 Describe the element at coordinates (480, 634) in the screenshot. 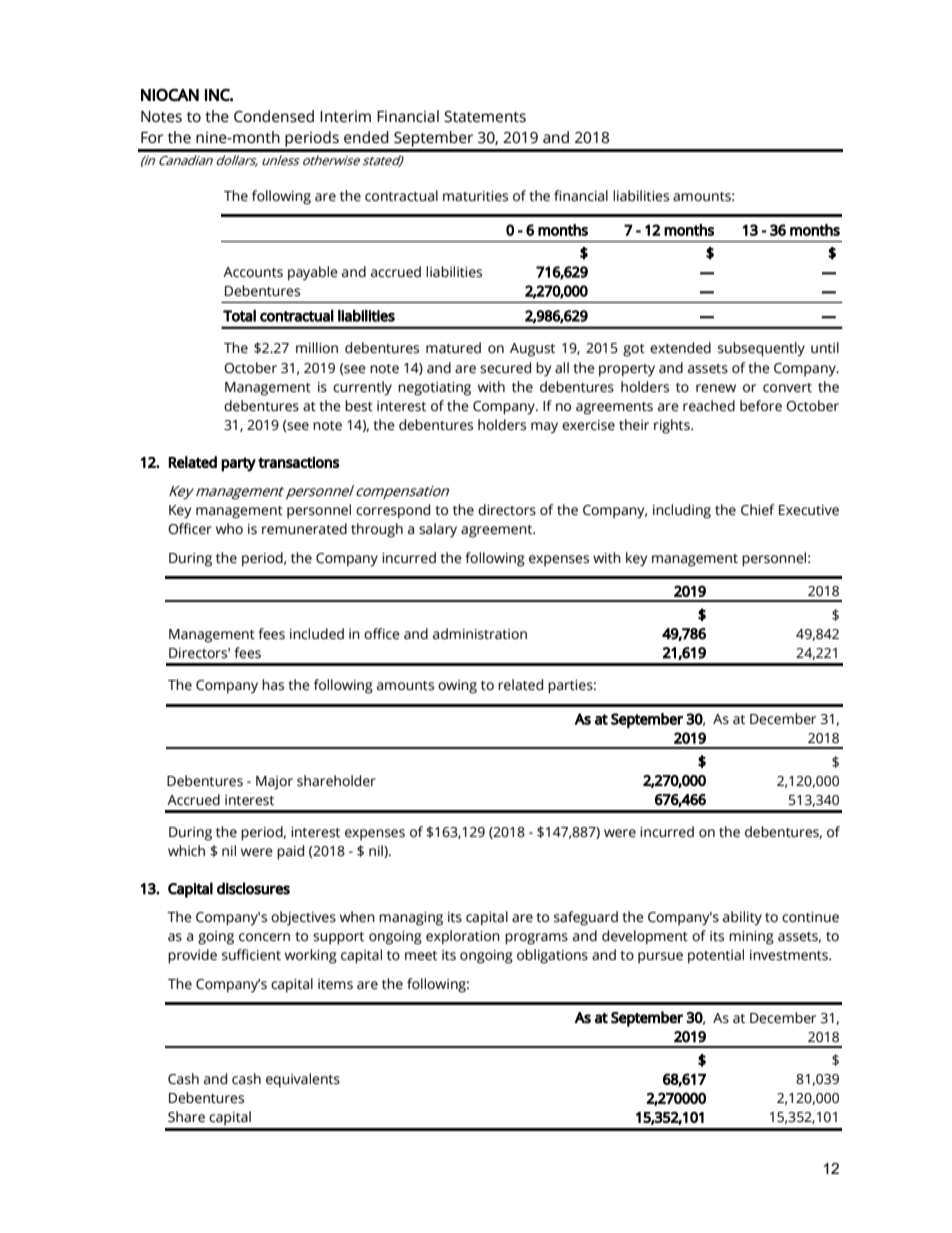

I see `administration` at that location.
